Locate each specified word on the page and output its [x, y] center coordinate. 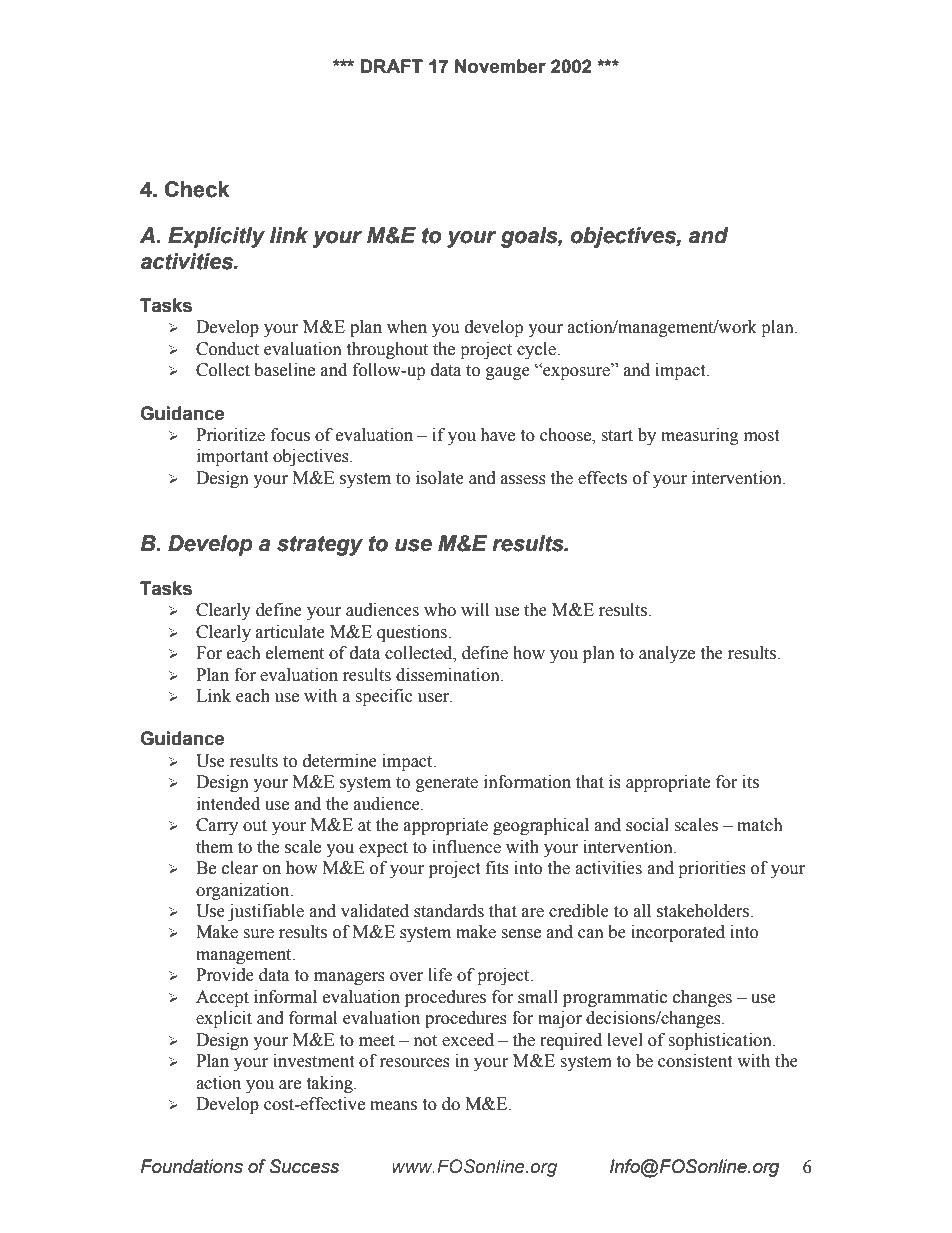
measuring [700, 436]
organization [244, 891]
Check [197, 189]
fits [497, 868]
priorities [712, 869]
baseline [284, 370]
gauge [508, 373]
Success [304, 1166]
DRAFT [392, 66]
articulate [290, 632]
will [475, 609]
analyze [667, 654]
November [500, 66]
